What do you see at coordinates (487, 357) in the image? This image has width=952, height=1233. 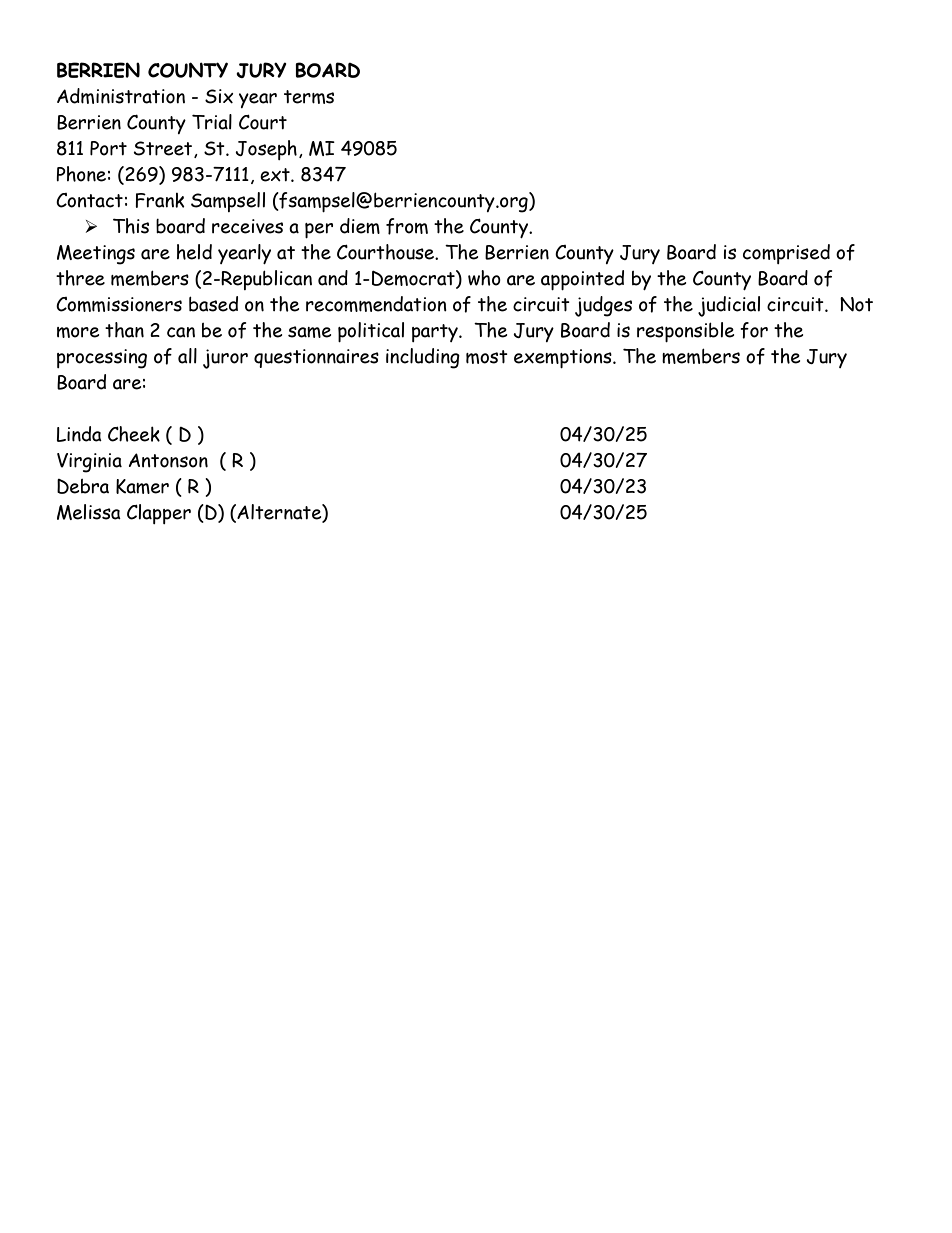 I see `most` at bounding box center [487, 357].
